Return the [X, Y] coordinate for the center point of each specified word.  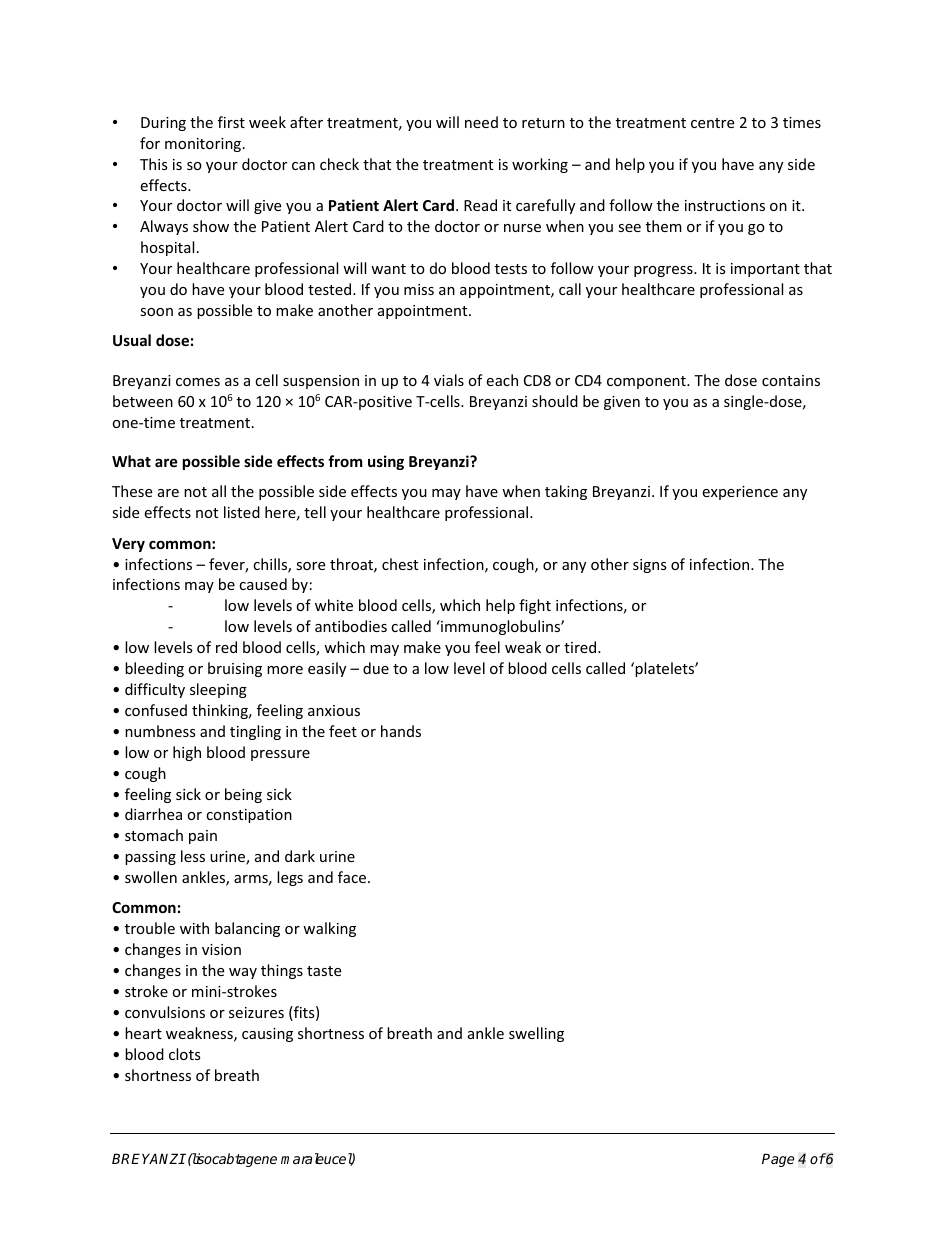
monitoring [204, 145]
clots [185, 1054]
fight [535, 606]
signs [650, 566]
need [481, 122]
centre [712, 123]
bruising [235, 669]
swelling [536, 1034]
